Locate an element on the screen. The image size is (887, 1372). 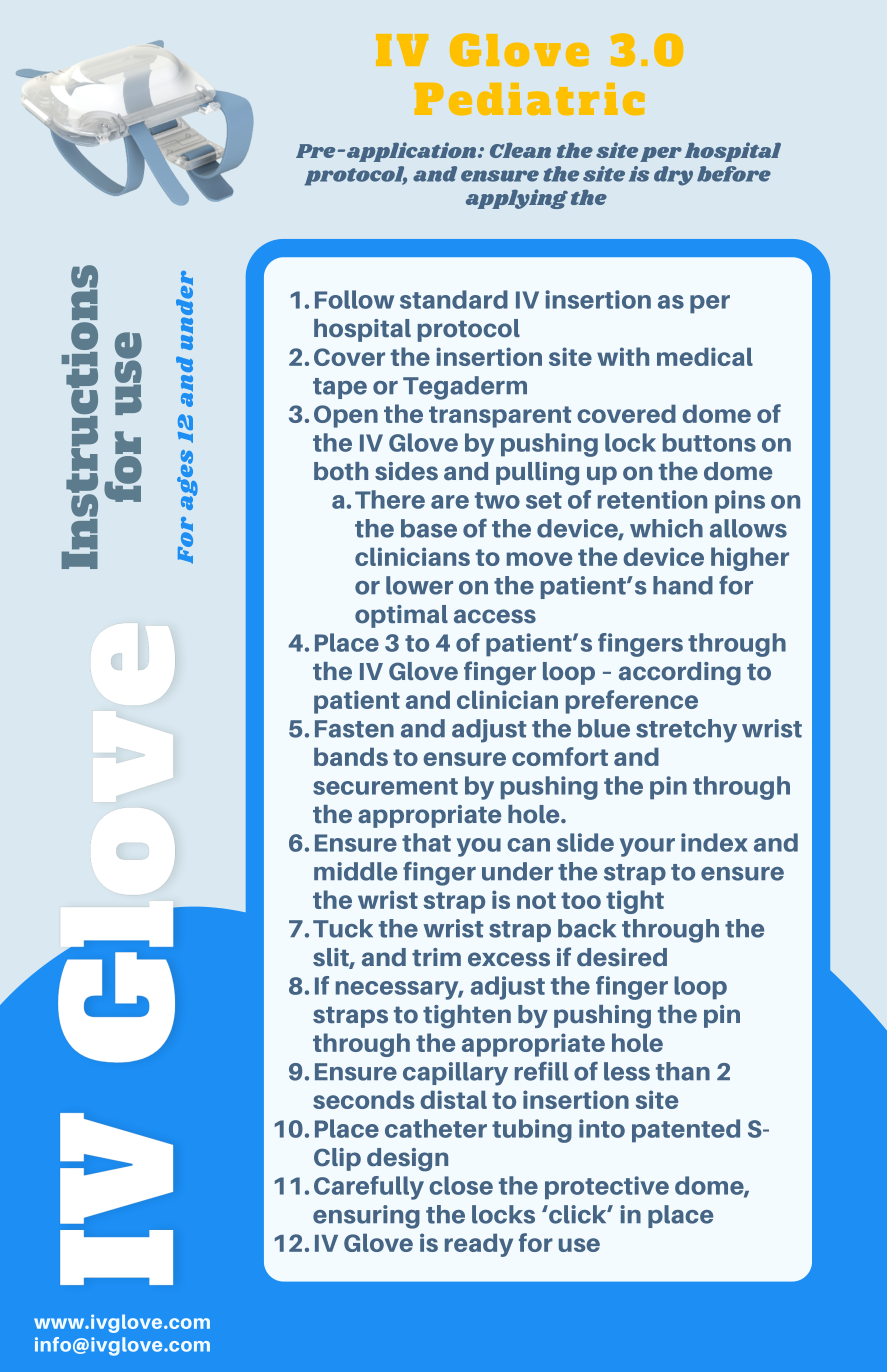
pins is located at coordinates (740, 502).
